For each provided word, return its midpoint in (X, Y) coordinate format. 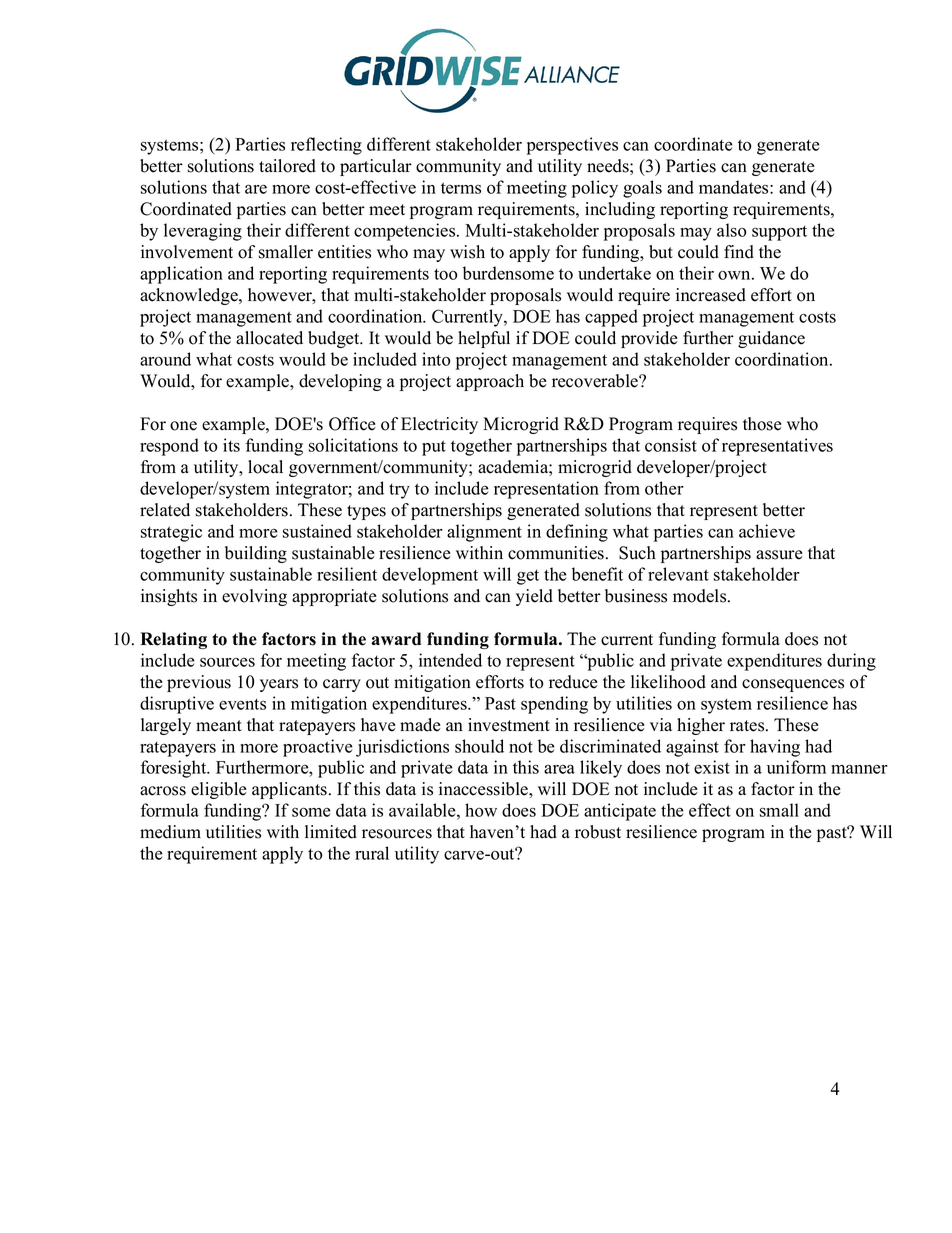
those (762, 424)
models (701, 596)
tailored (287, 166)
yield (534, 597)
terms (461, 188)
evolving (254, 597)
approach (490, 382)
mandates (735, 187)
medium (170, 832)
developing (340, 382)
